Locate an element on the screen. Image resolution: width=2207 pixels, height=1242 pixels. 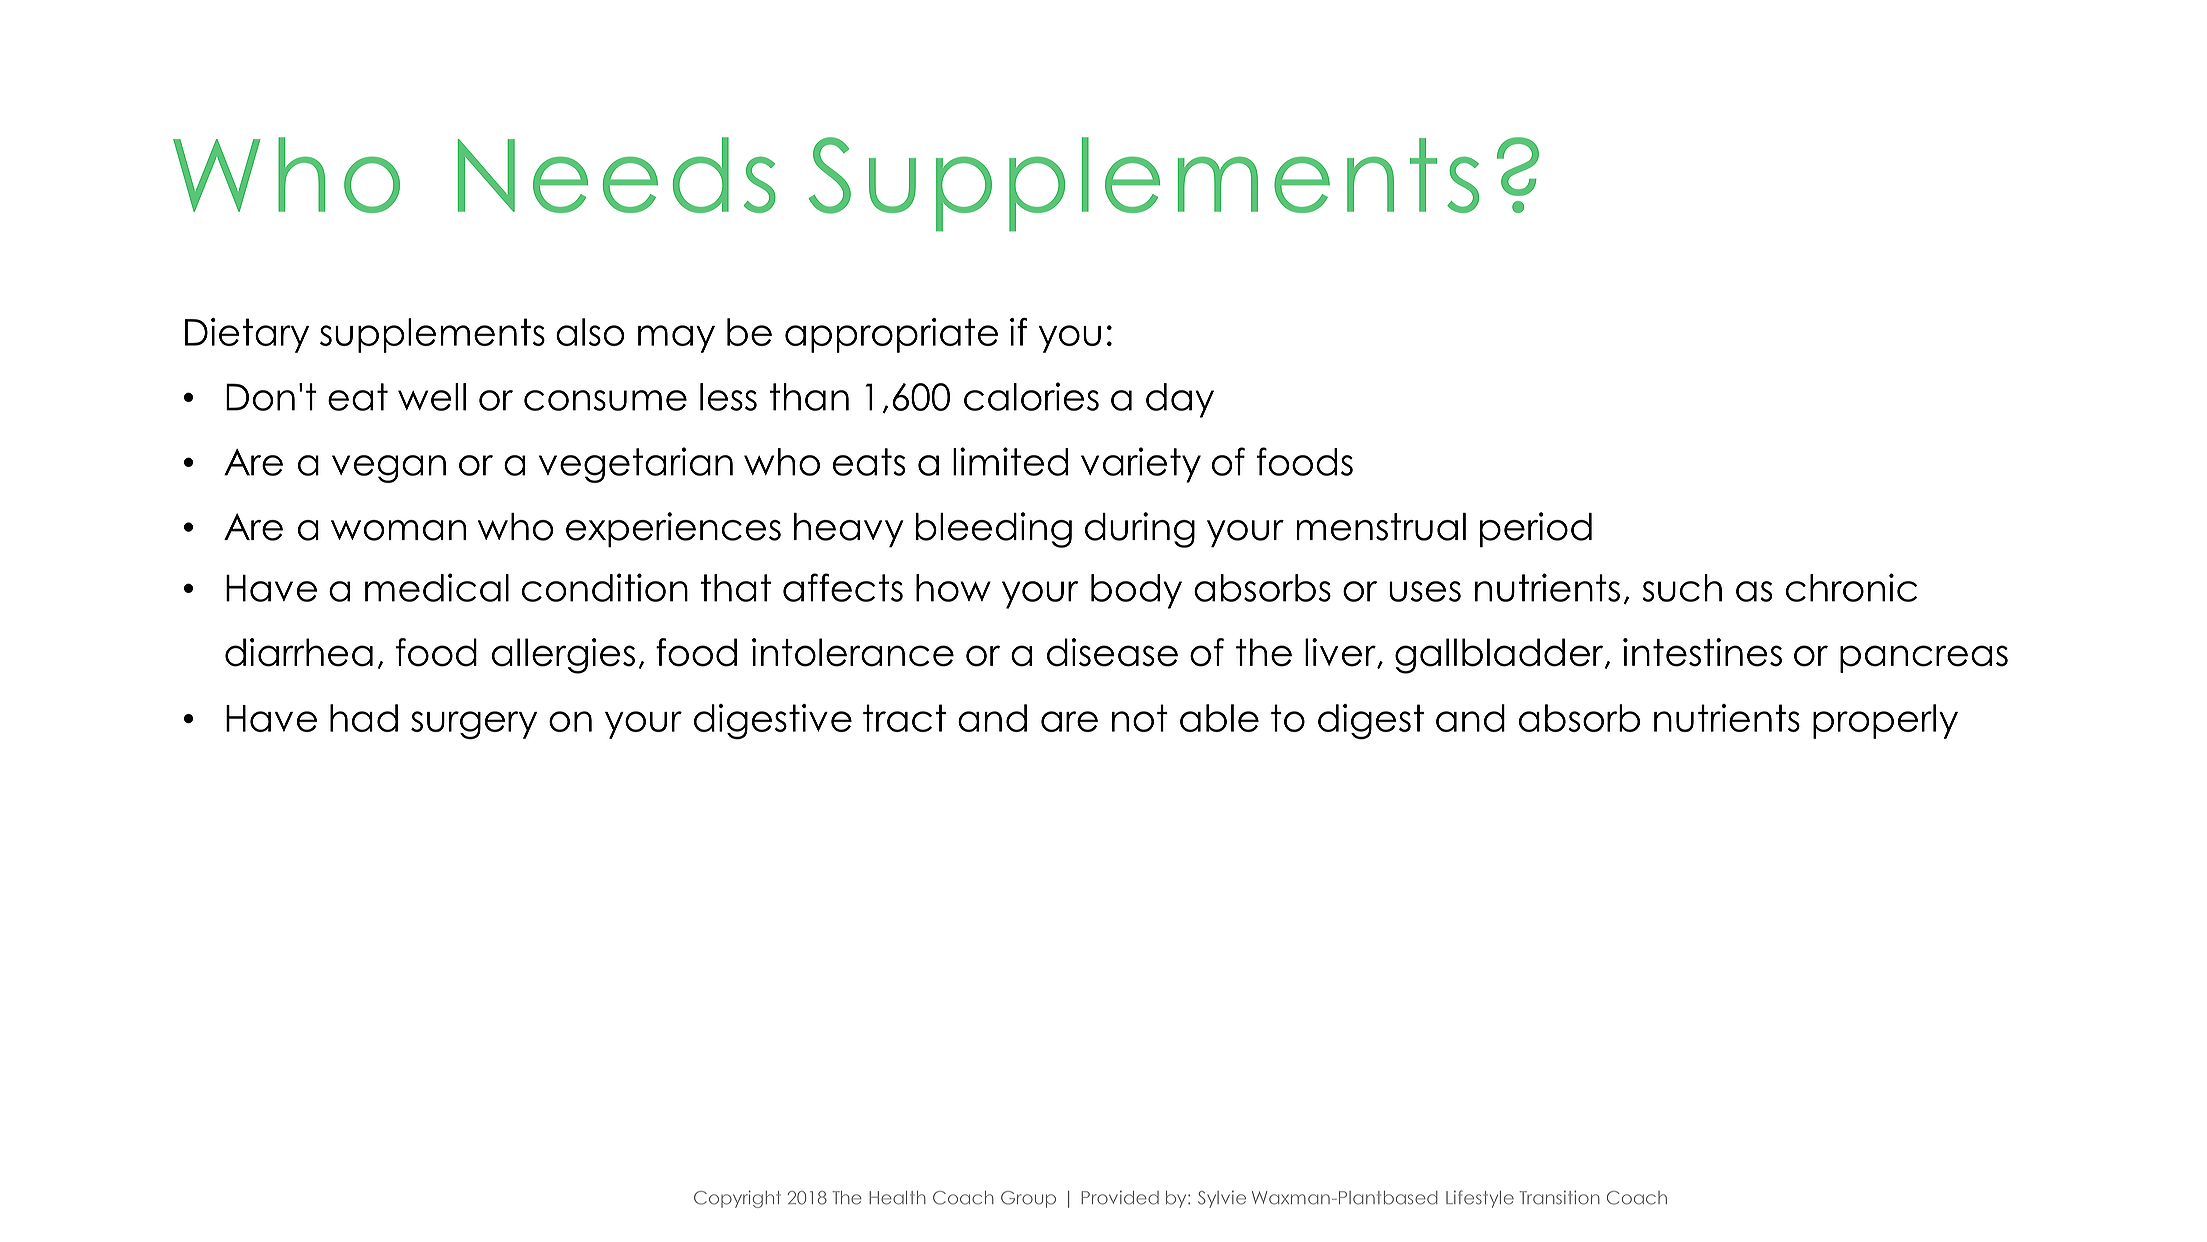
well is located at coordinates (432, 397).
